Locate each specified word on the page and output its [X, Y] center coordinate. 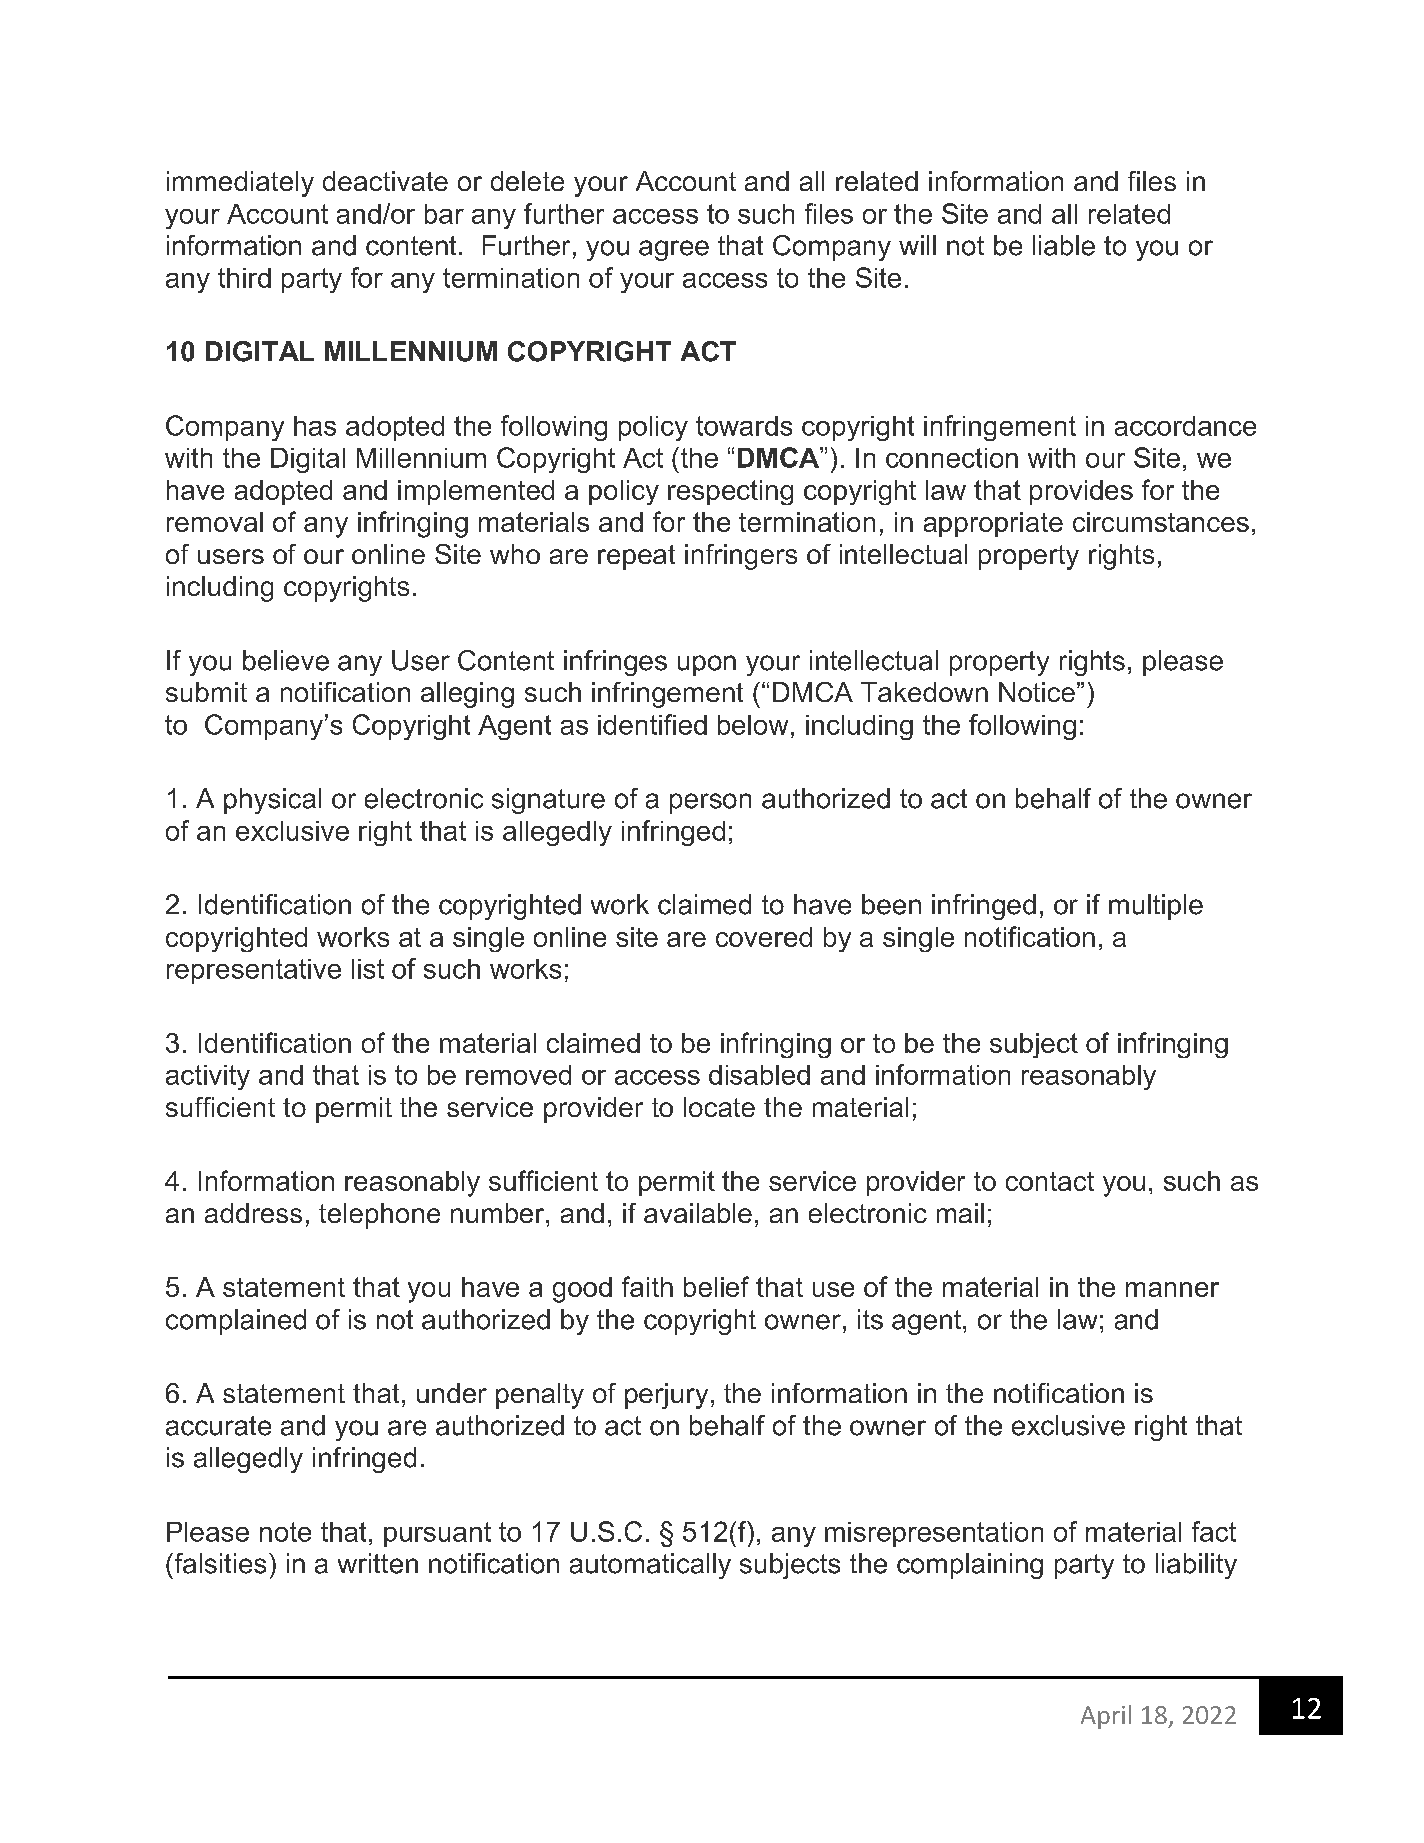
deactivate [385, 181]
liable [1064, 245]
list [368, 969]
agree [674, 250]
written [378, 1563]
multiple [1156, 907]
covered [764, 937]
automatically [650, 1566]
